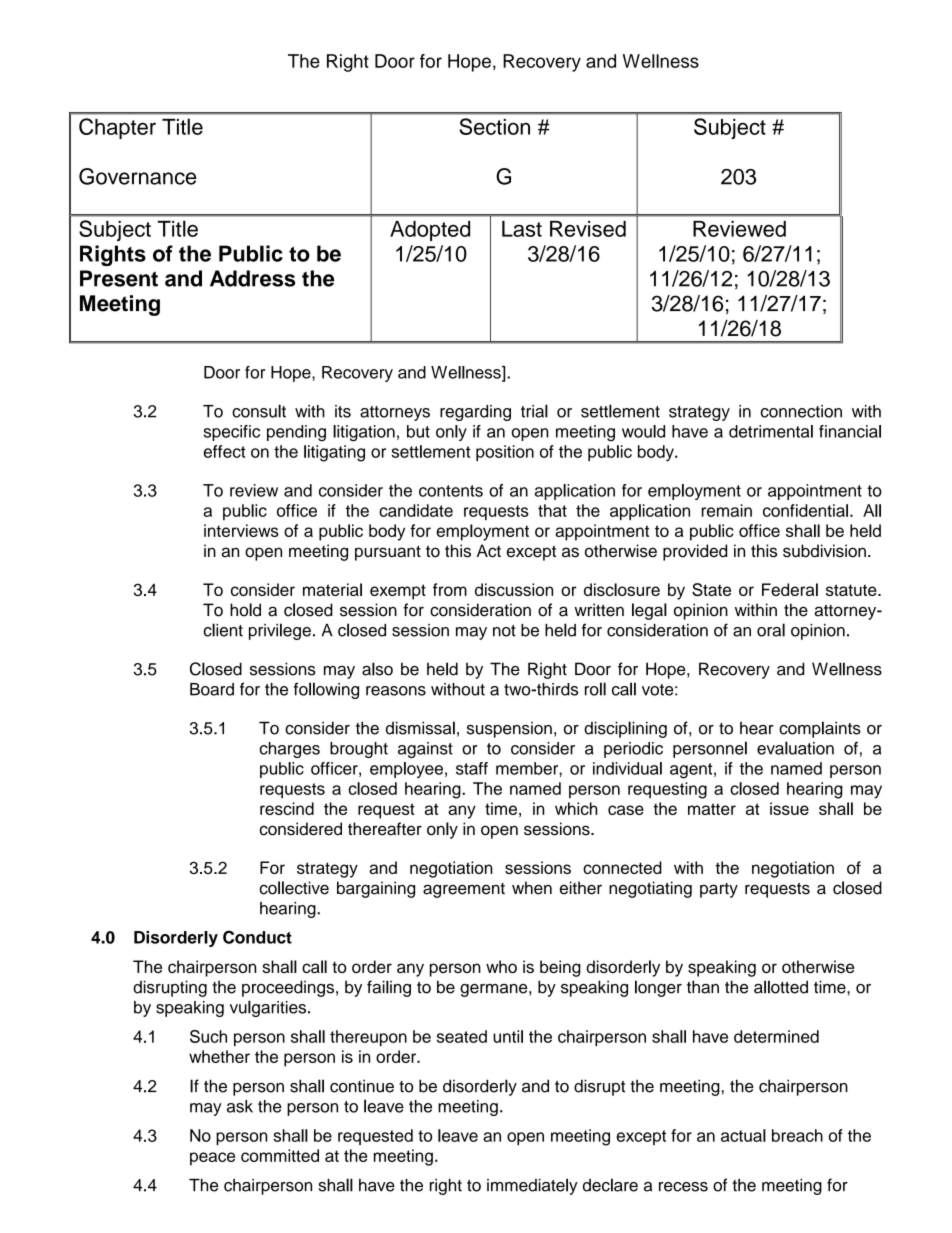 The height and width of the screenshot is (1233, 952). I want to click on Revised, so click(588, 229).
